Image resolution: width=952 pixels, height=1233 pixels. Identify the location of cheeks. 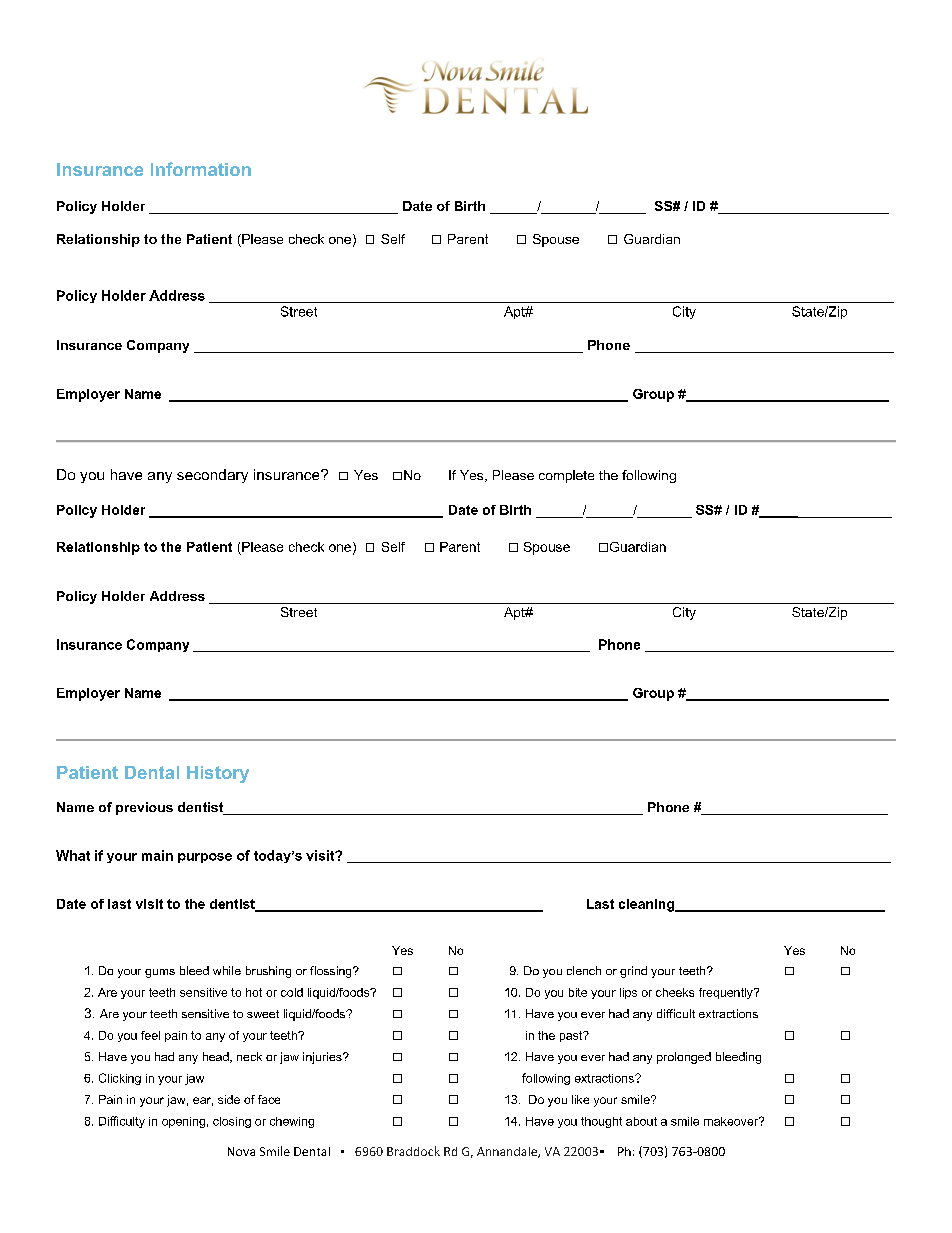
(675, 992).
